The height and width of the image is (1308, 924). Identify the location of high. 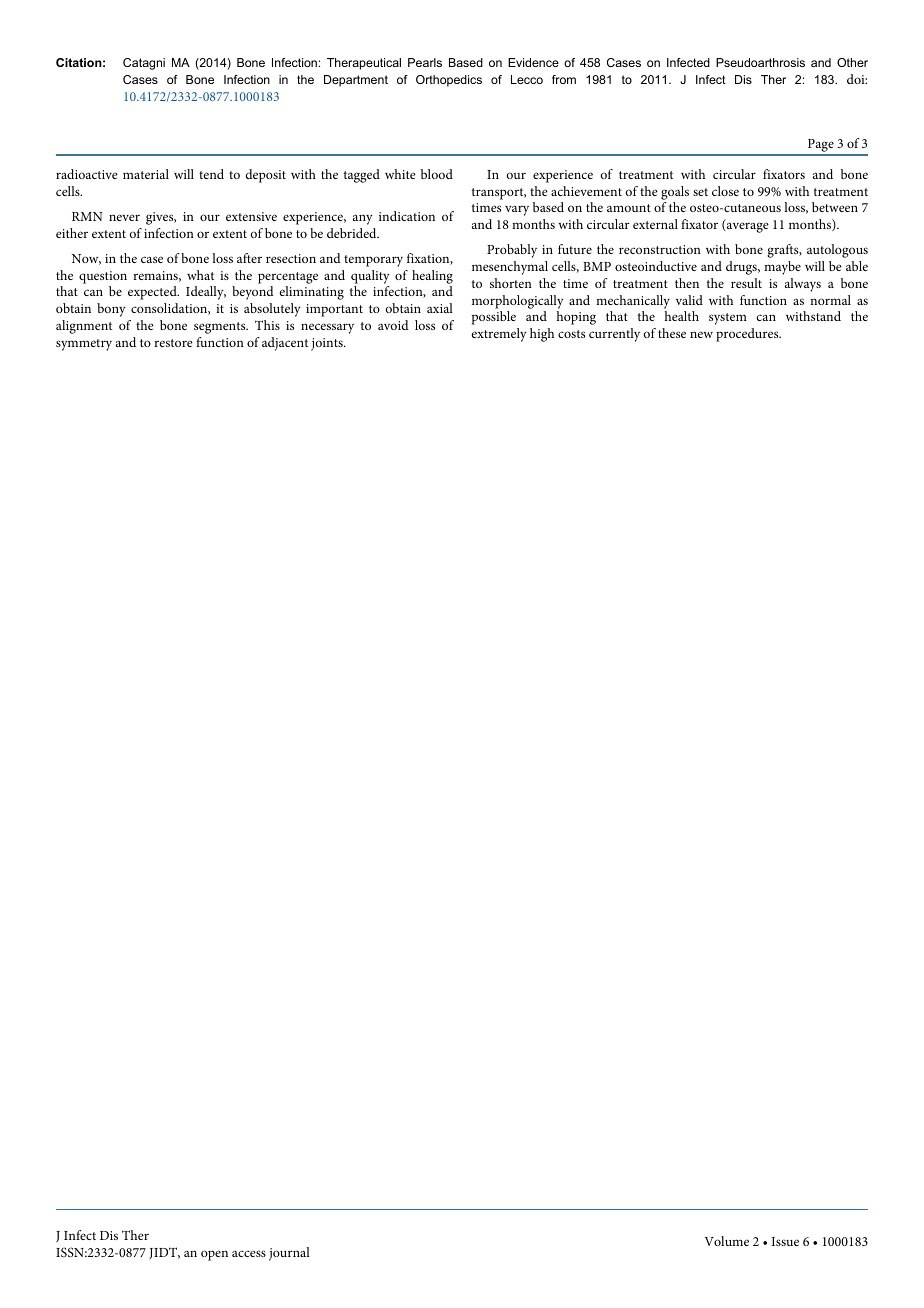
(542, 335).
